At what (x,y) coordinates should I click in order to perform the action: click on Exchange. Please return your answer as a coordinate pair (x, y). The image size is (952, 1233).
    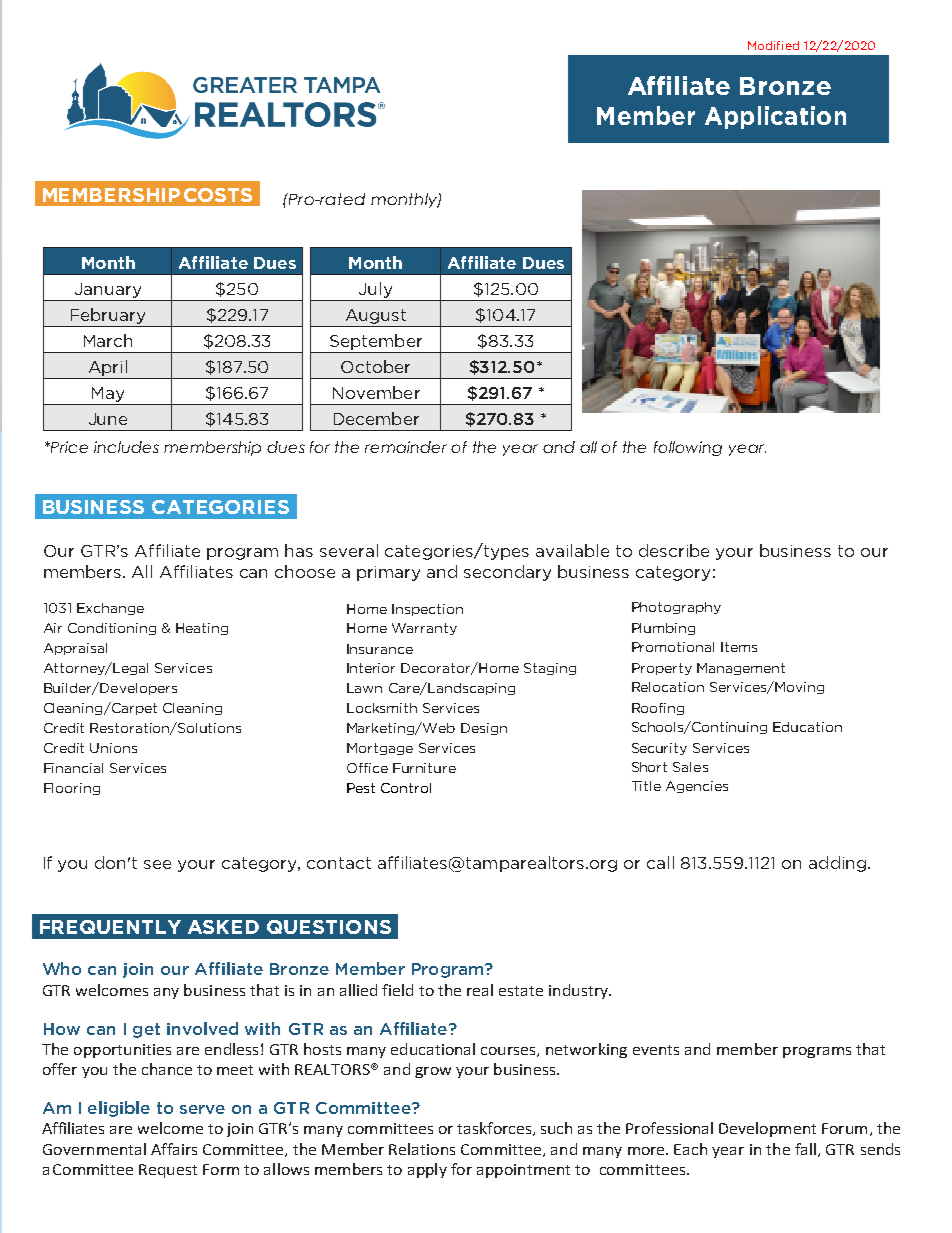
    Looking at the image, I should click on (110, 609).
